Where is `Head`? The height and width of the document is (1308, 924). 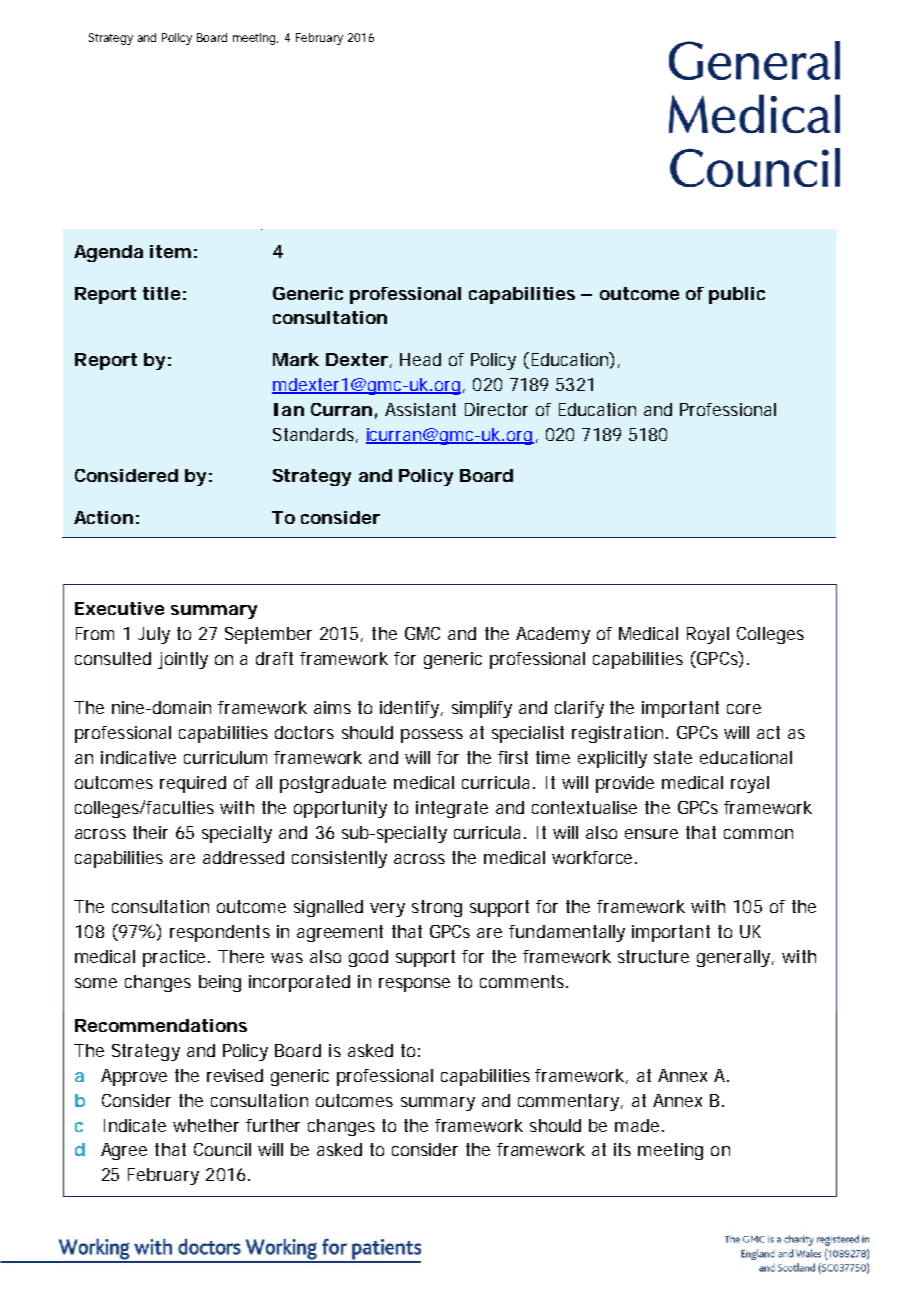 Head is located at coordinates (420, 359).
